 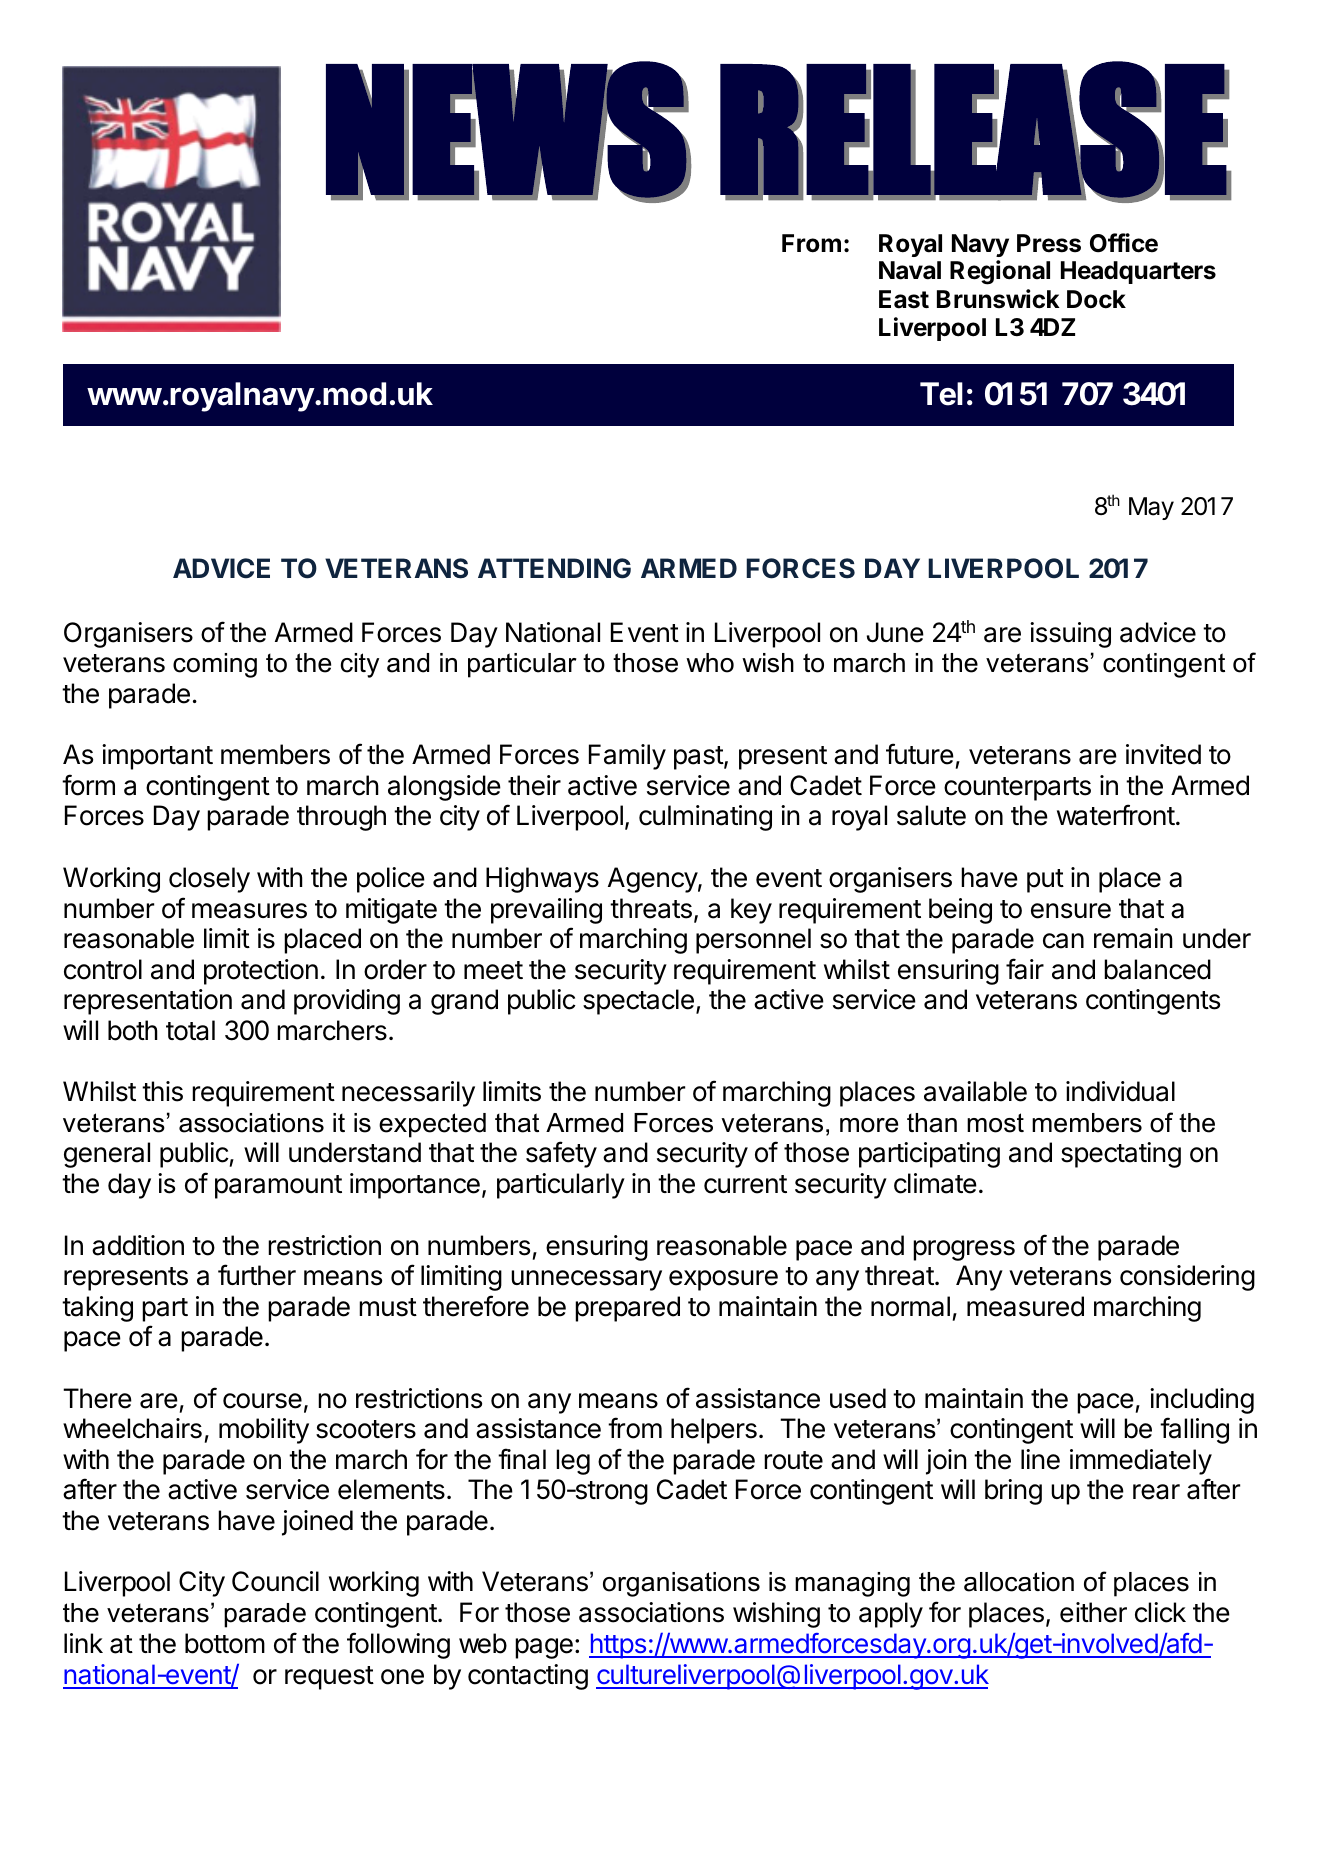 What do you see at coordinates (904, 299) in the image?
I see `East` at bounding box center [904, 299].
